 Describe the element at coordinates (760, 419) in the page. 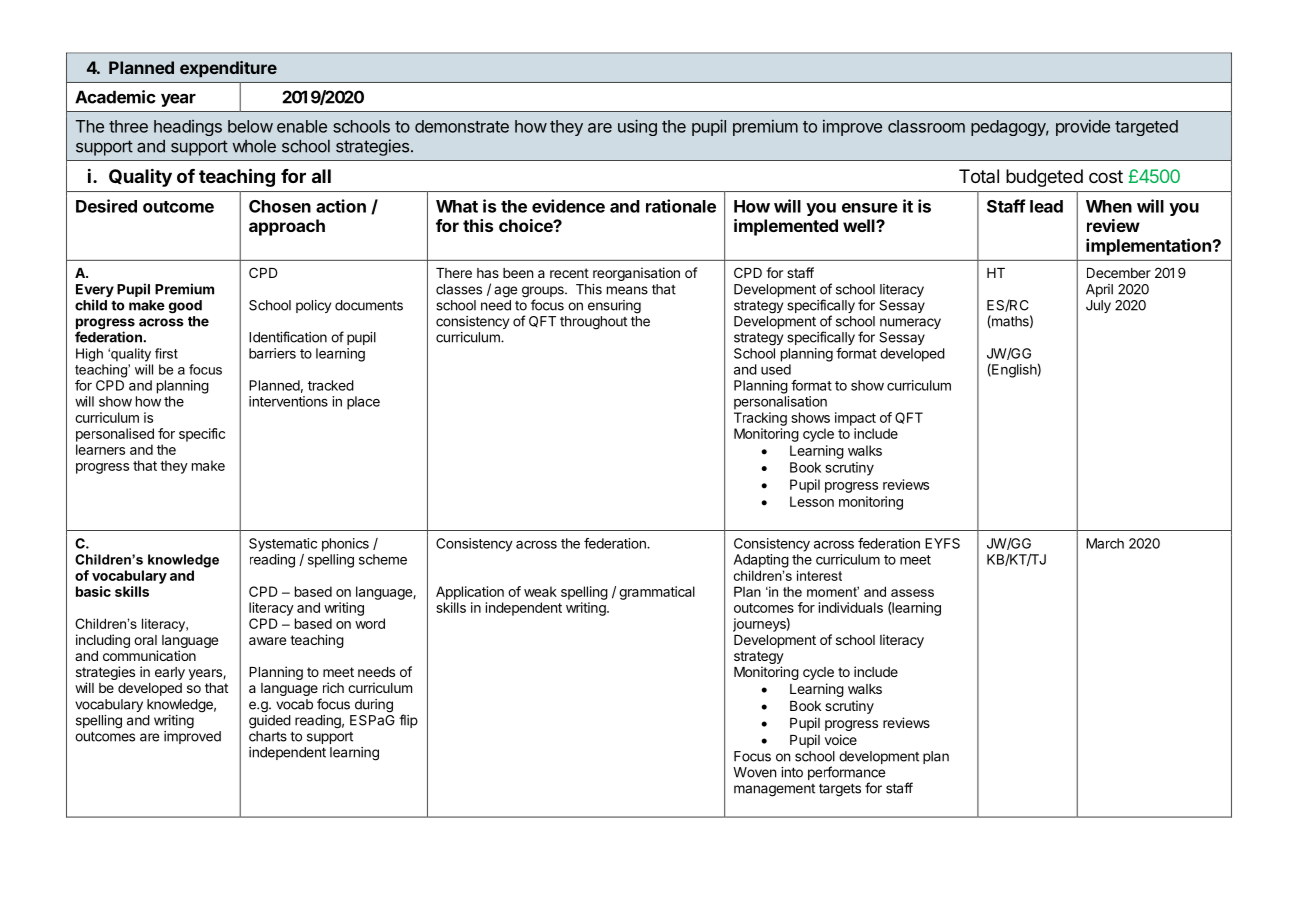

I see `Tracking` at that location.
